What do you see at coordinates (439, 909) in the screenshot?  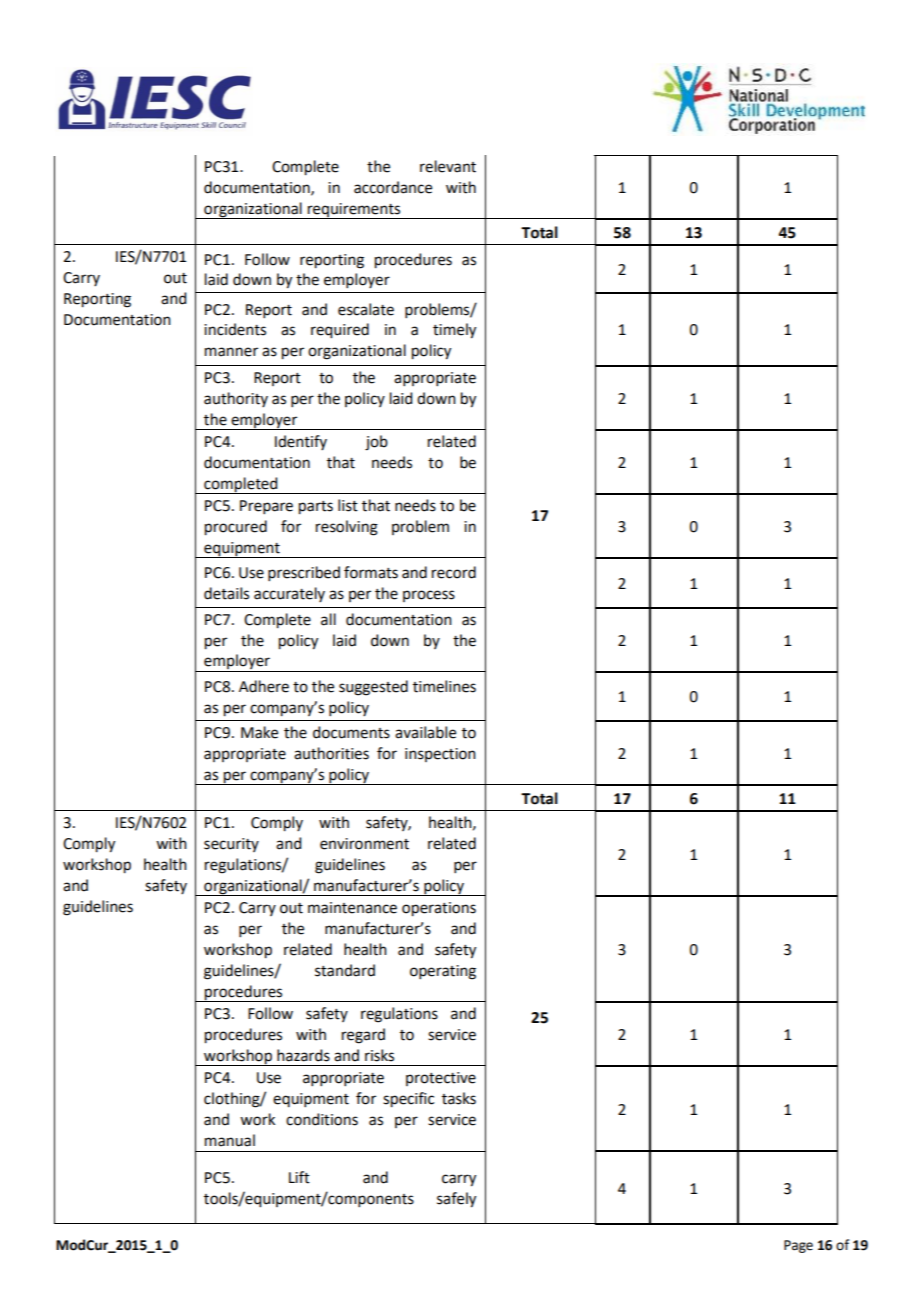 I see `operations` at bounding box center [439, 909].
